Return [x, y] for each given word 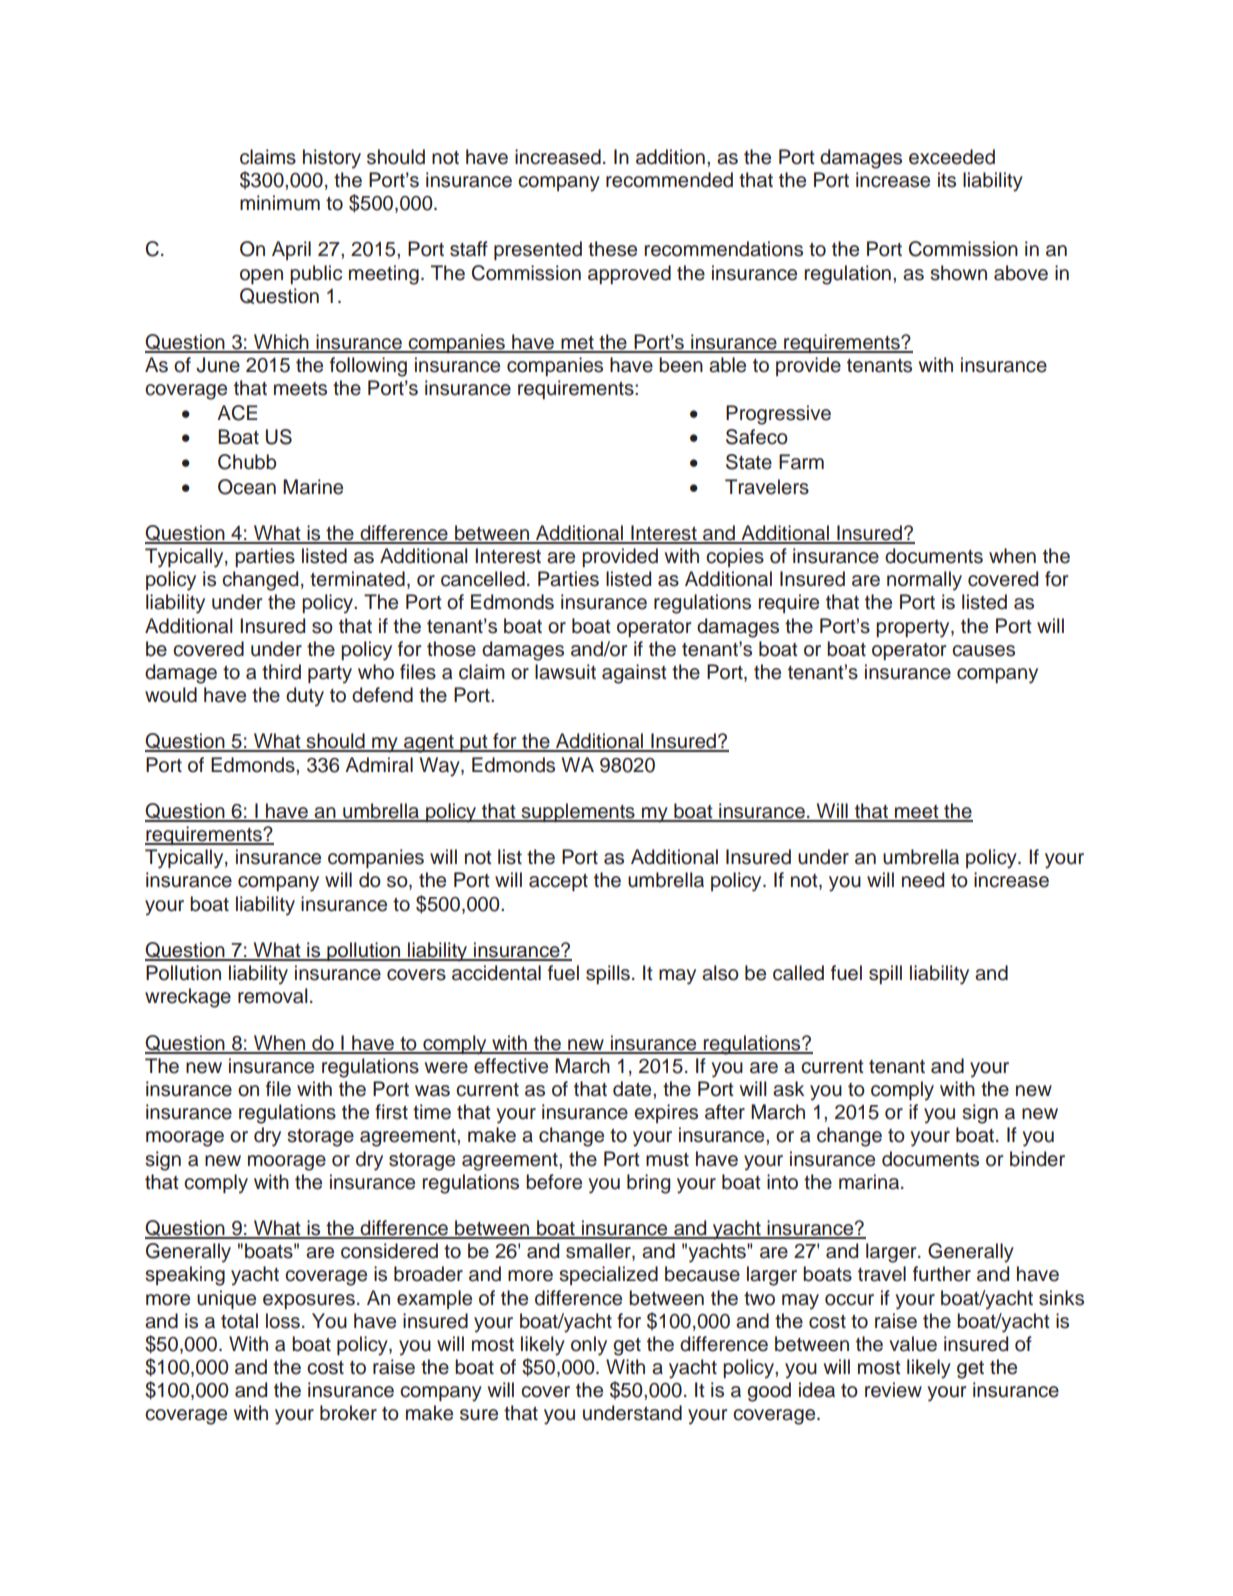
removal [273, 996]
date [633, 1089]
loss [283, 1321]
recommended [669, 180]
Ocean [247, 487]
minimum [280, 203]
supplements [578, 812]
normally [924, 581]
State [749, 462]
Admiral [379, 765]
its [947, 180]
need [923, 880]
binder [1037, 1159]
